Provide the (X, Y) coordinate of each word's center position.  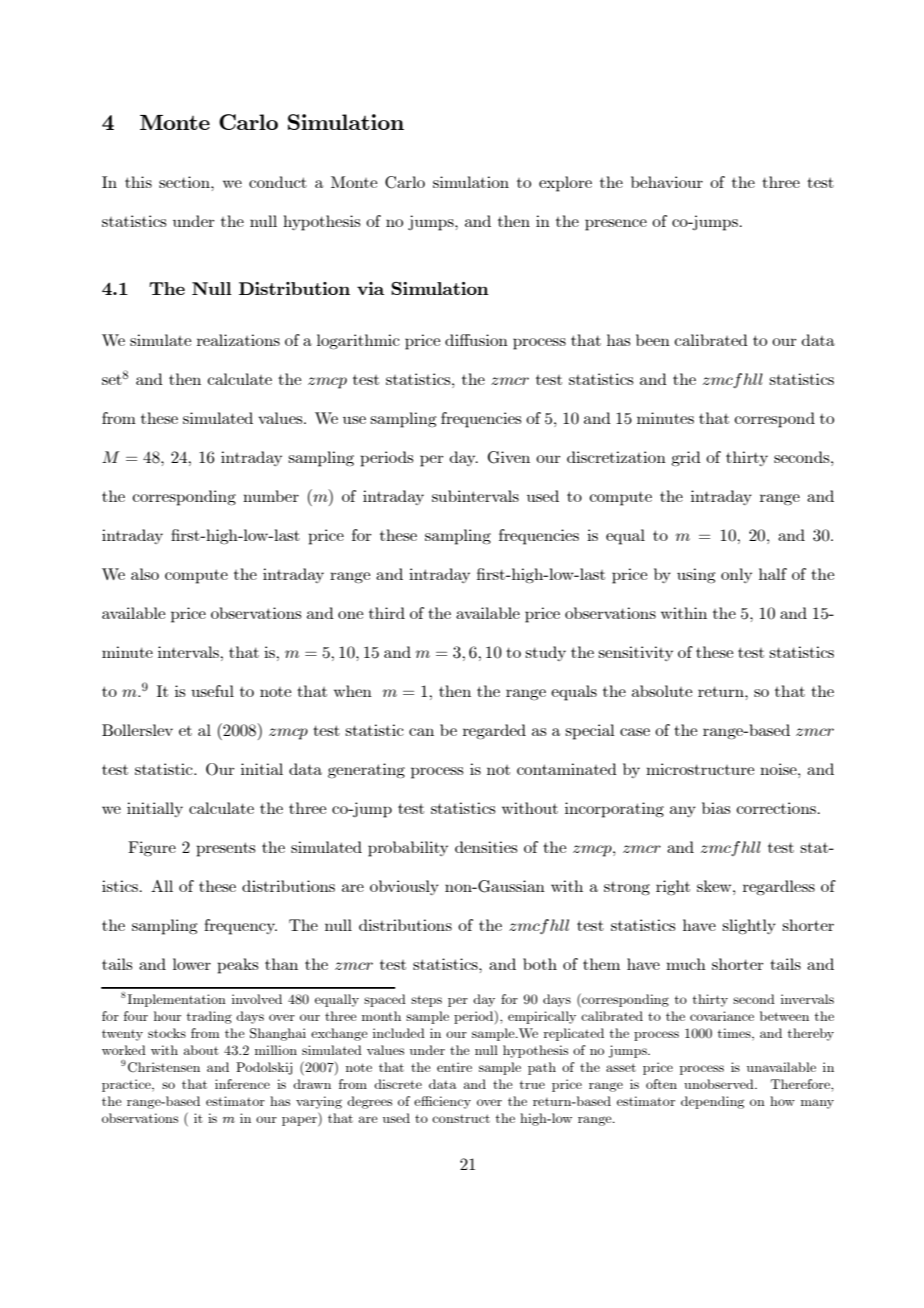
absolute (662, 691)
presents (226, 849)
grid (686, 459)
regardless (779, 888)
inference (242, 1084)
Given (509, 457)
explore (565, 184)
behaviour (667, 182)
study (545, 653)
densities (486, 847)
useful (212, 691)
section (185, 182)
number (271, 496)
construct (461, 1118)
